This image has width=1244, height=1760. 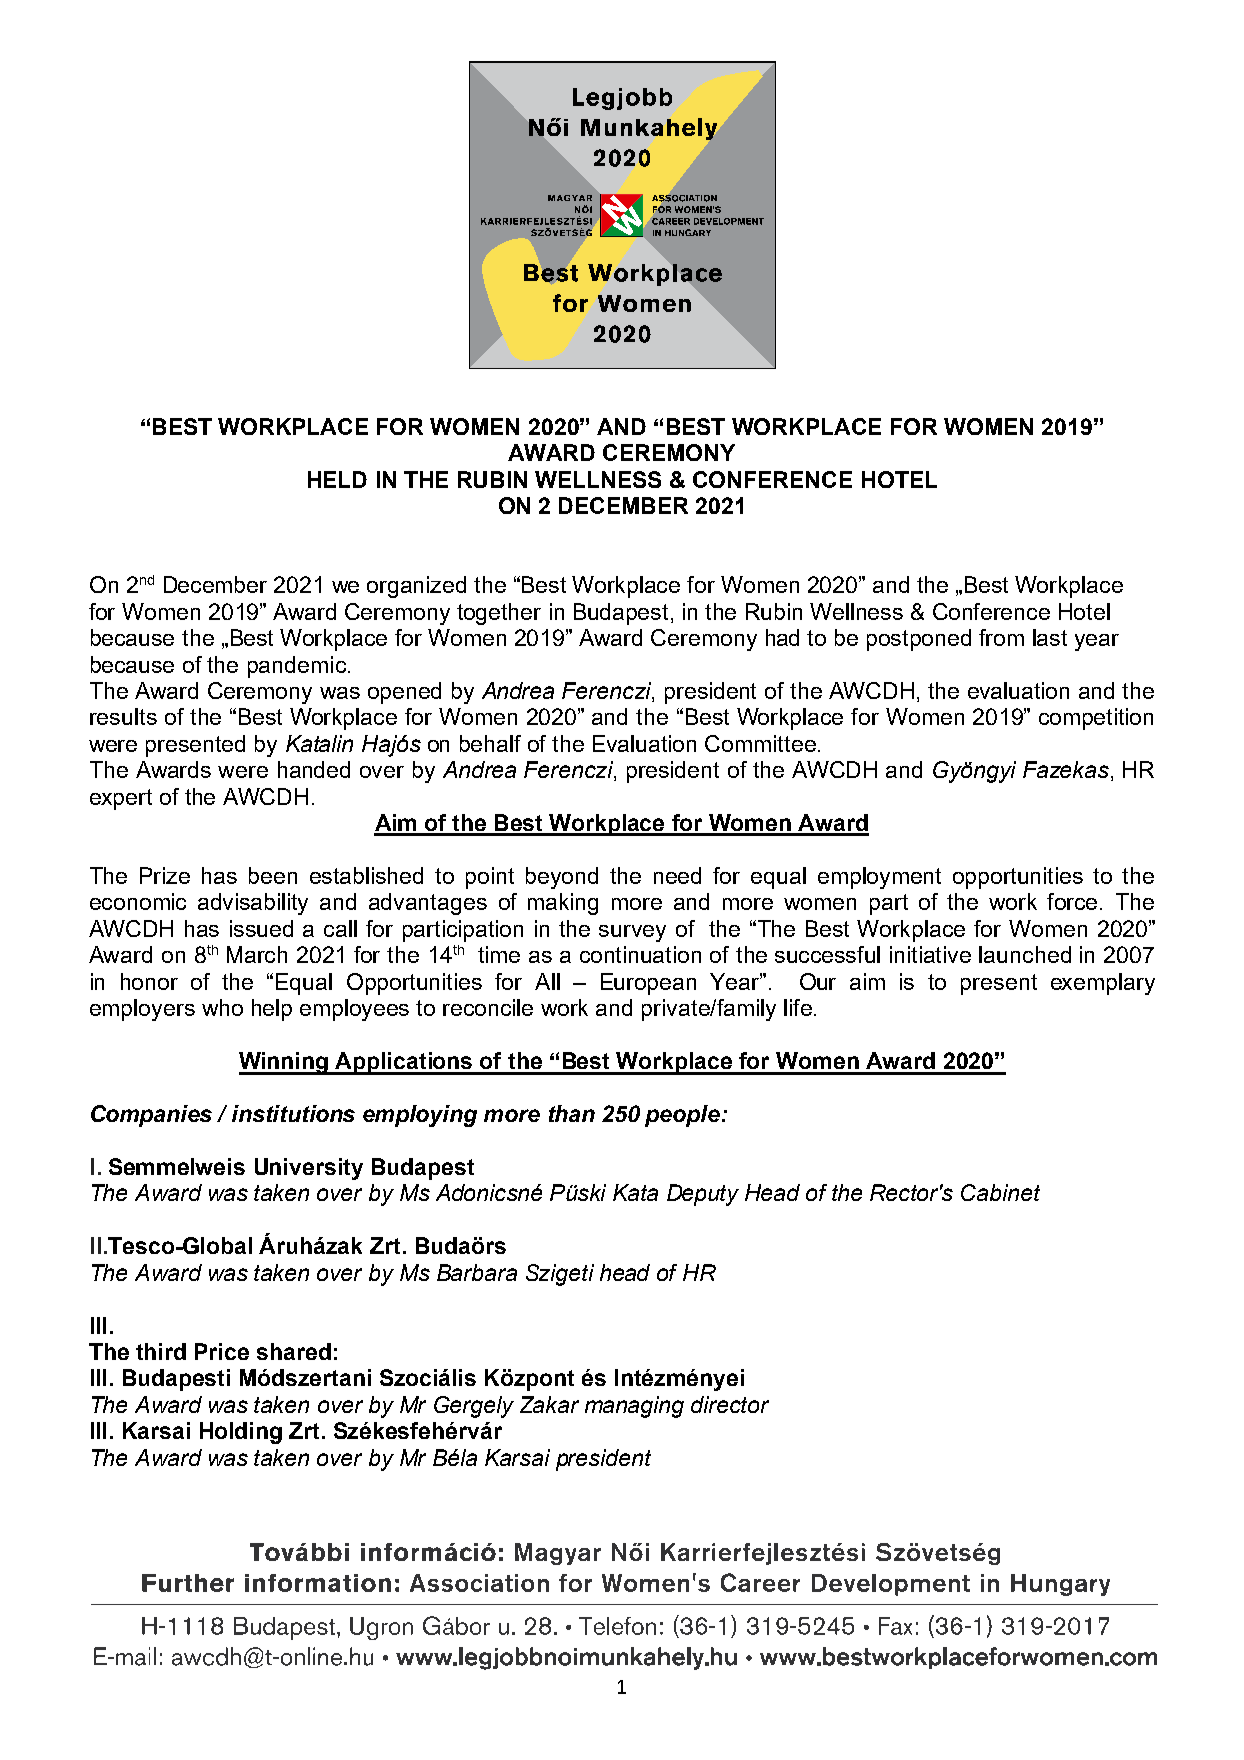 What do you see at coordinates (293, 1113) in the image?
I see `institutions` at bounding box center [293, 1113].
